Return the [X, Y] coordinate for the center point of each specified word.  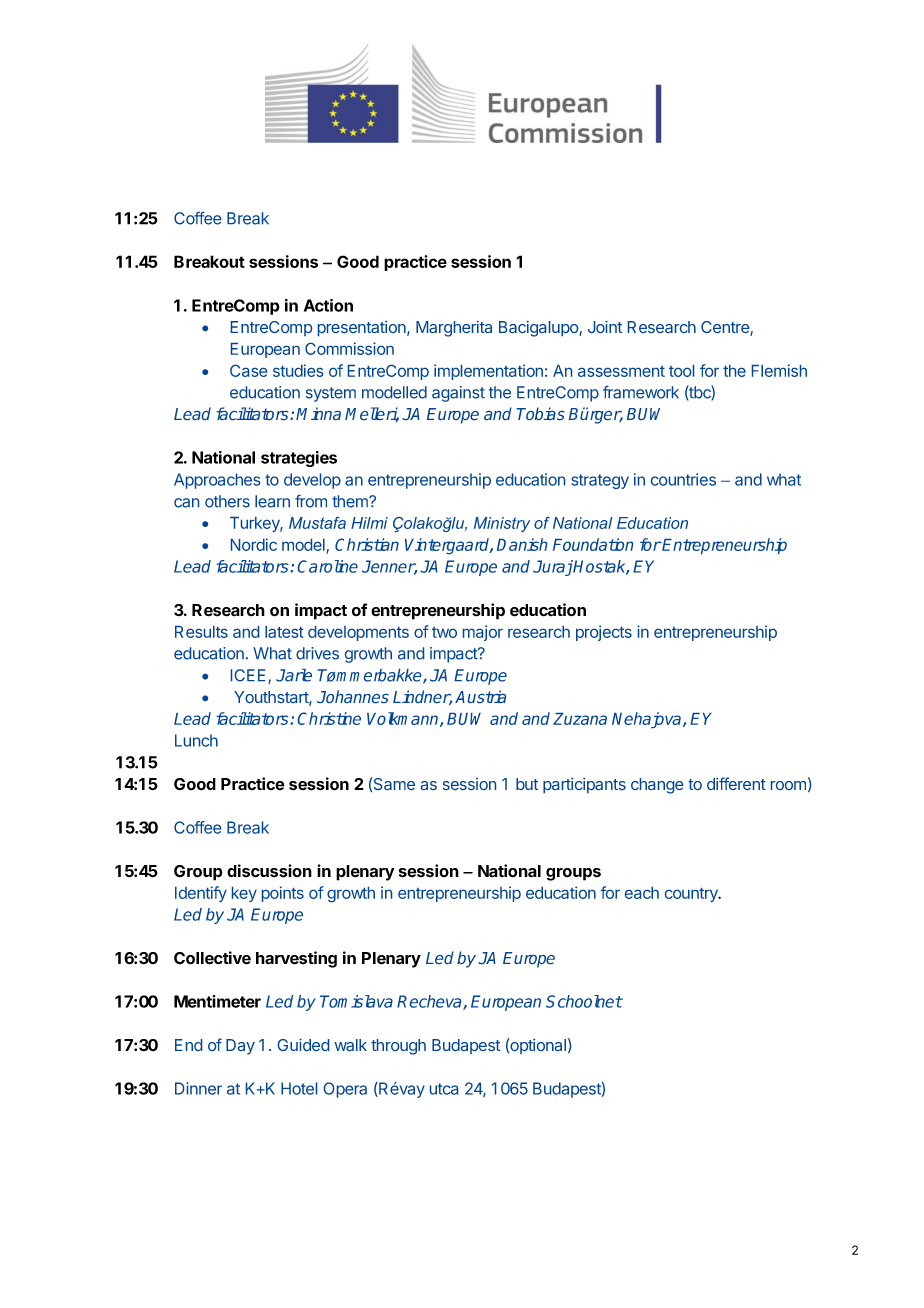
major [483, 633]
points [283, 894]
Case [248, 371]
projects [604, 633]
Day [240, 1047]
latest [284, 632]
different [736, 783]
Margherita [454, 329]
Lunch [196, 740]
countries [683, 479]
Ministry [502, 524]
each [642, 893]
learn [272, 501]
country [692, 895]
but [527, 784]
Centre [726, 328]
